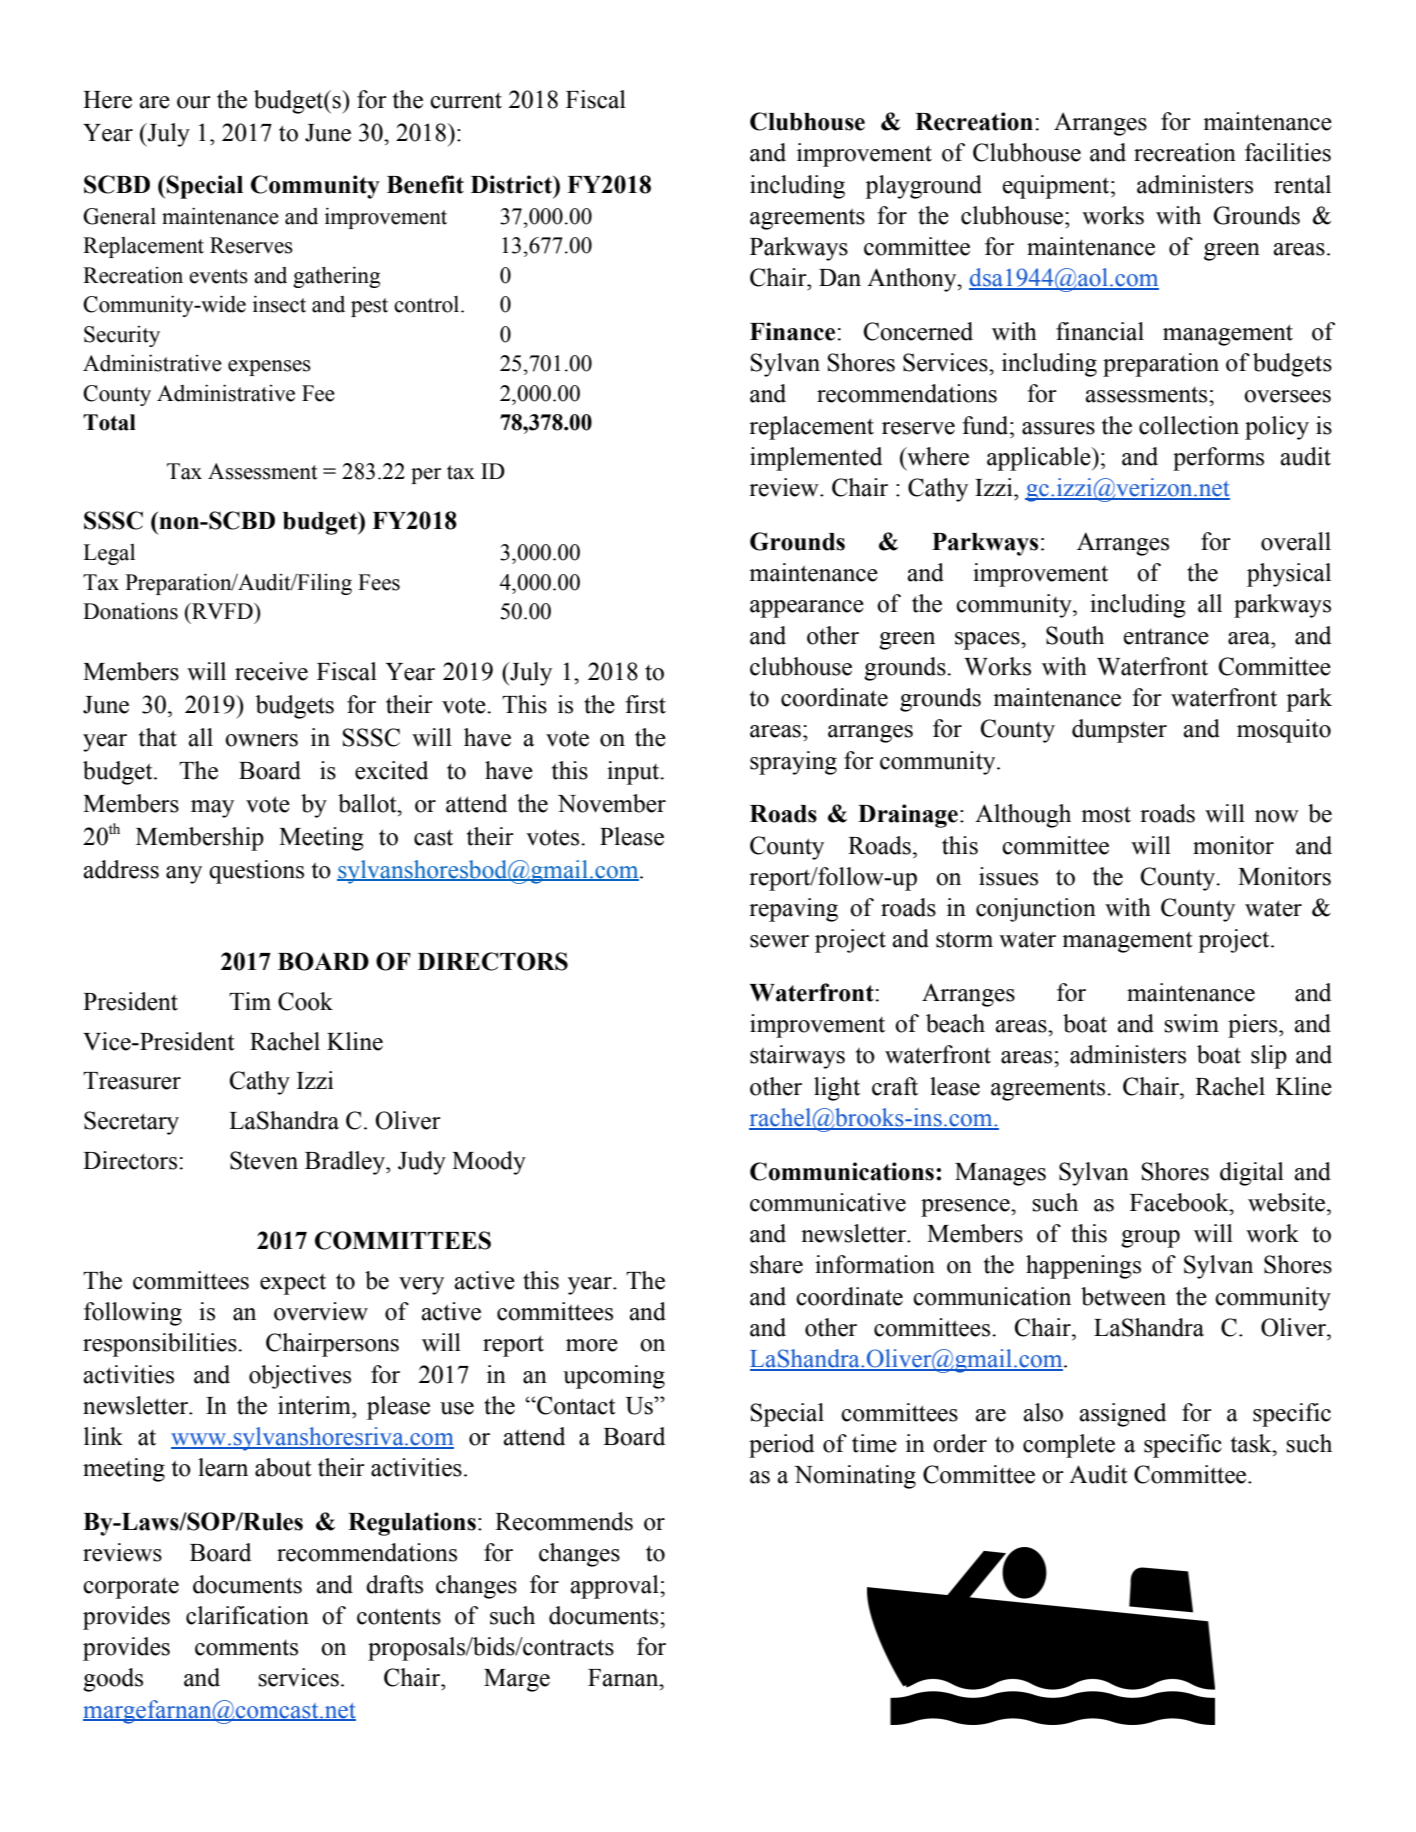 This document has height=1832, width=1416. Describe the element at coordinates (779, 941) in the document. I see `sewer` at that location.
